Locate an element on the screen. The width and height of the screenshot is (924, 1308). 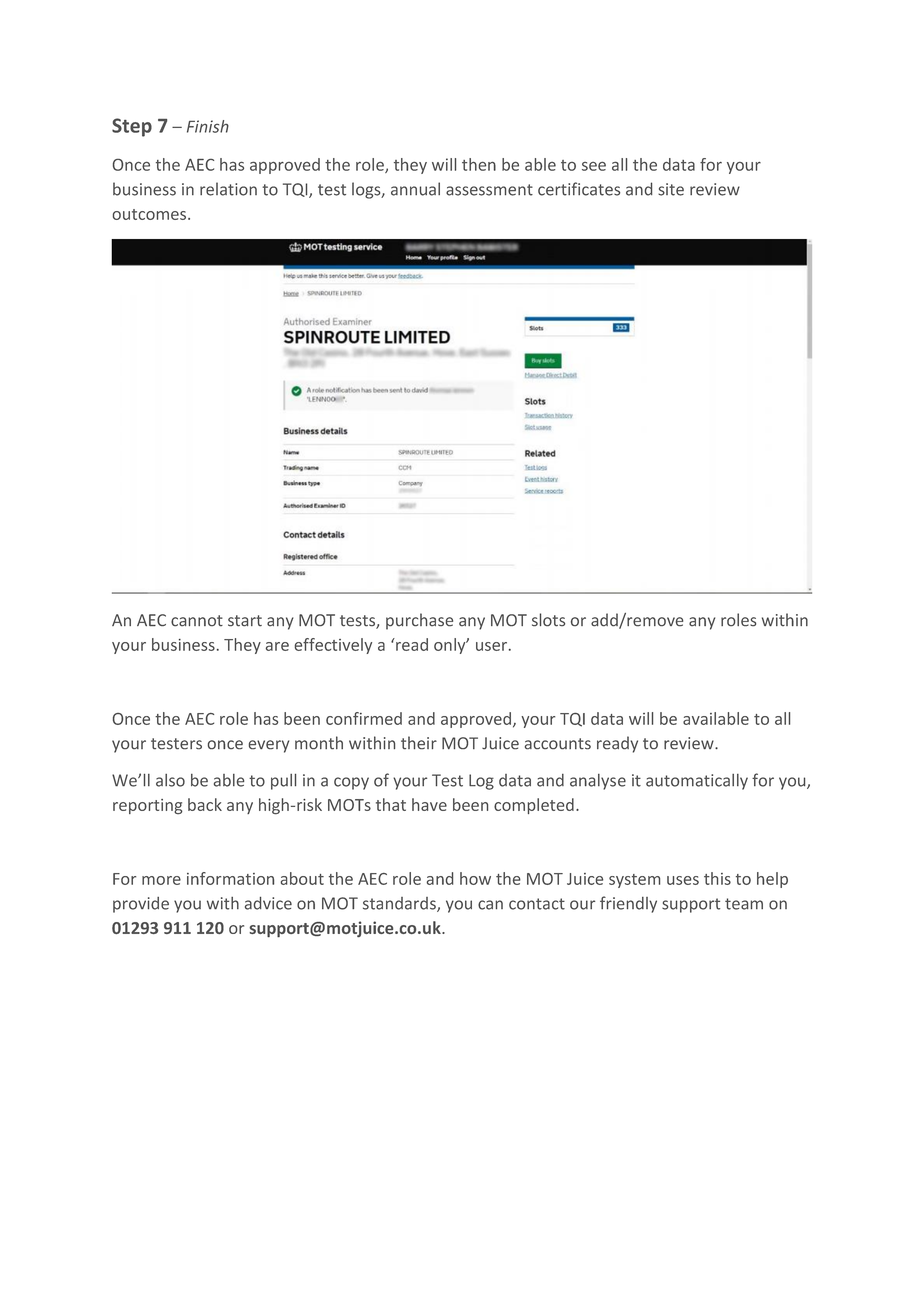
uses is located at coordinates (683, 880).
